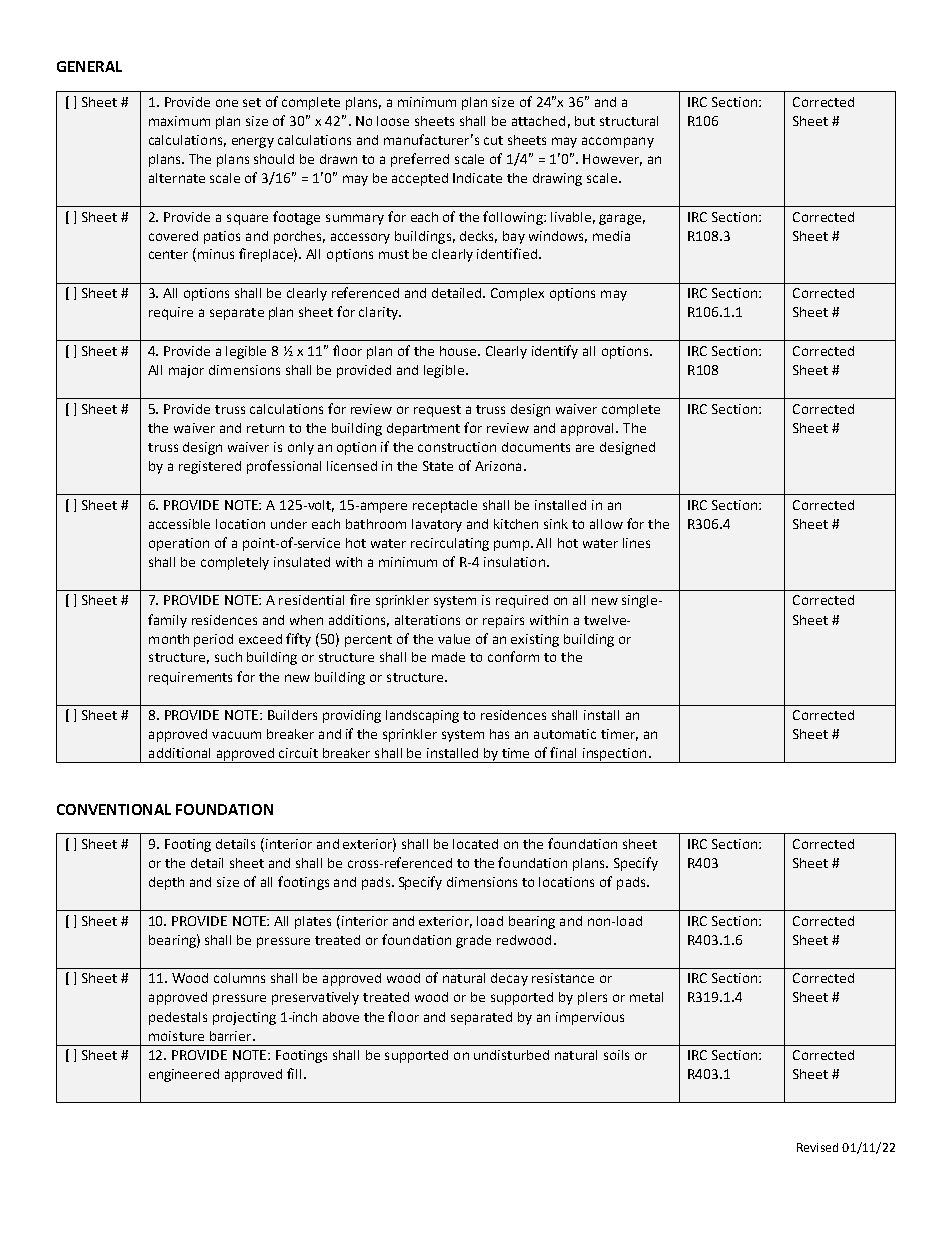  I want to click on Complex, so click(517, 294).
